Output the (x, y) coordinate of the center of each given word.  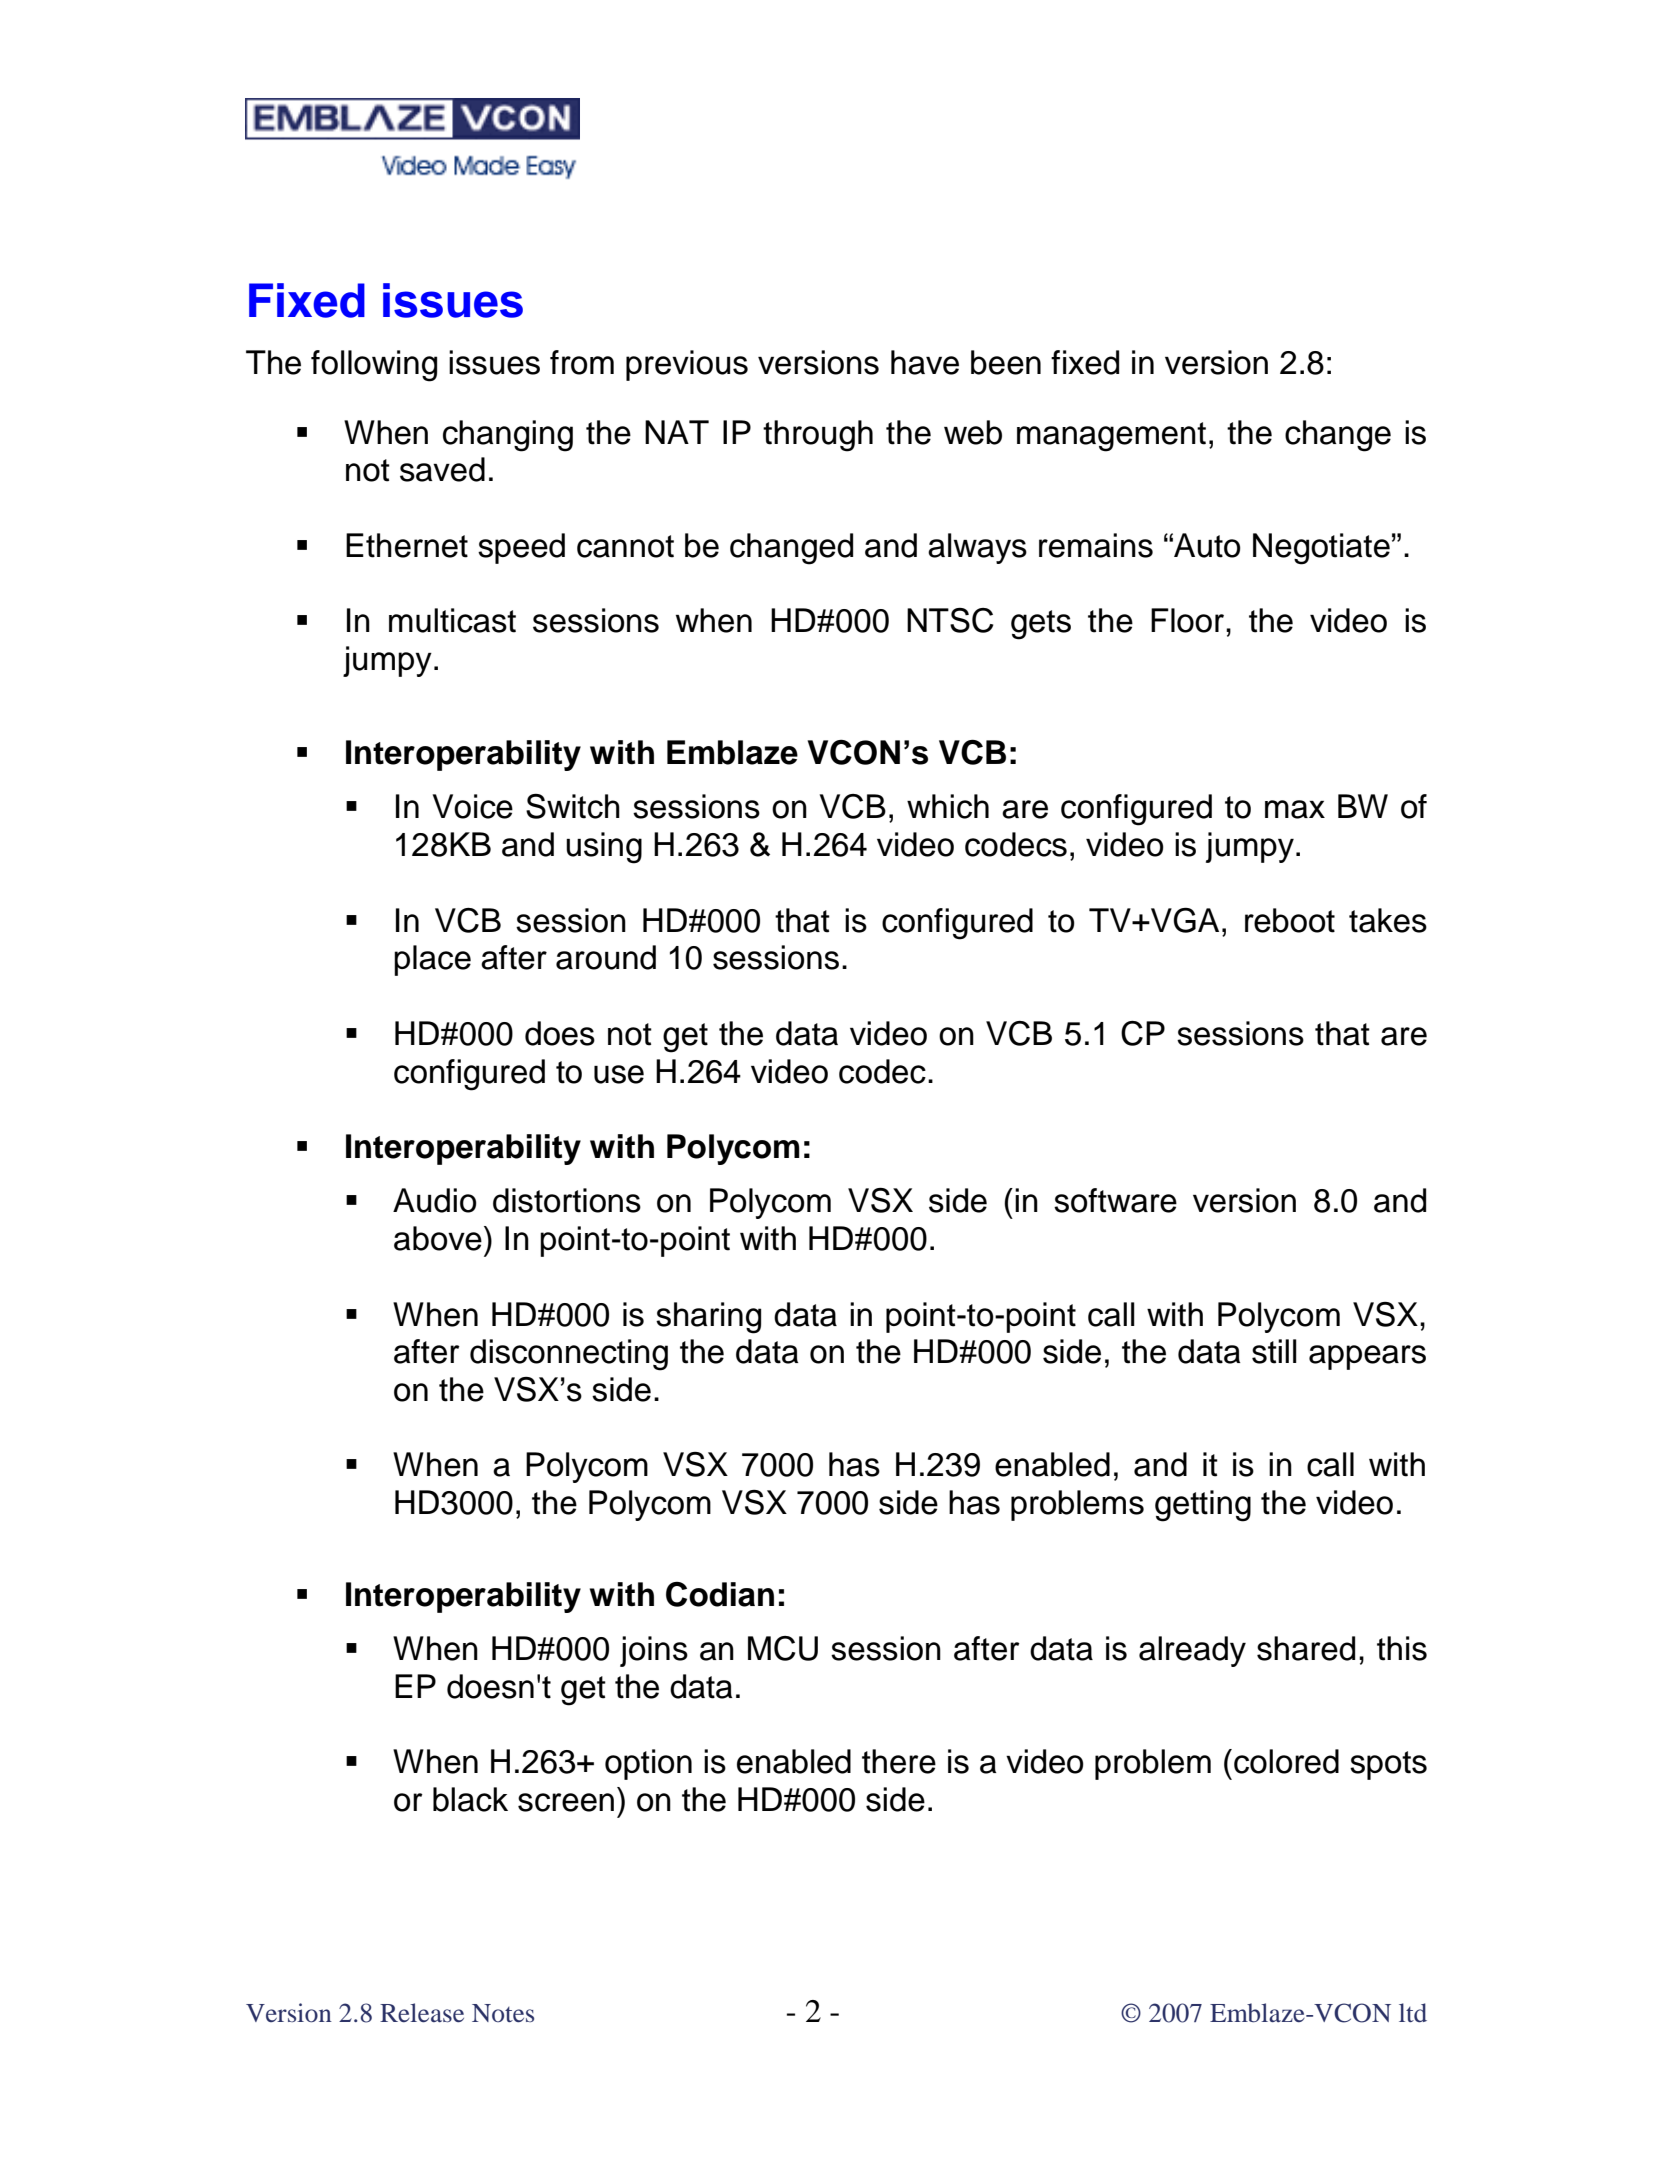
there (899, 1761)
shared (1306, 1648)
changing (508, 436)
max (1295, 809)
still (1274, 1351)
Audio (435, 1200)
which (948, 806)
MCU (783, 1648)
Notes (503, 2013)
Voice (473, 806)
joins (654, 1651)
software (1115, 1200)
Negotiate (1321, 549)
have (925, 362)
